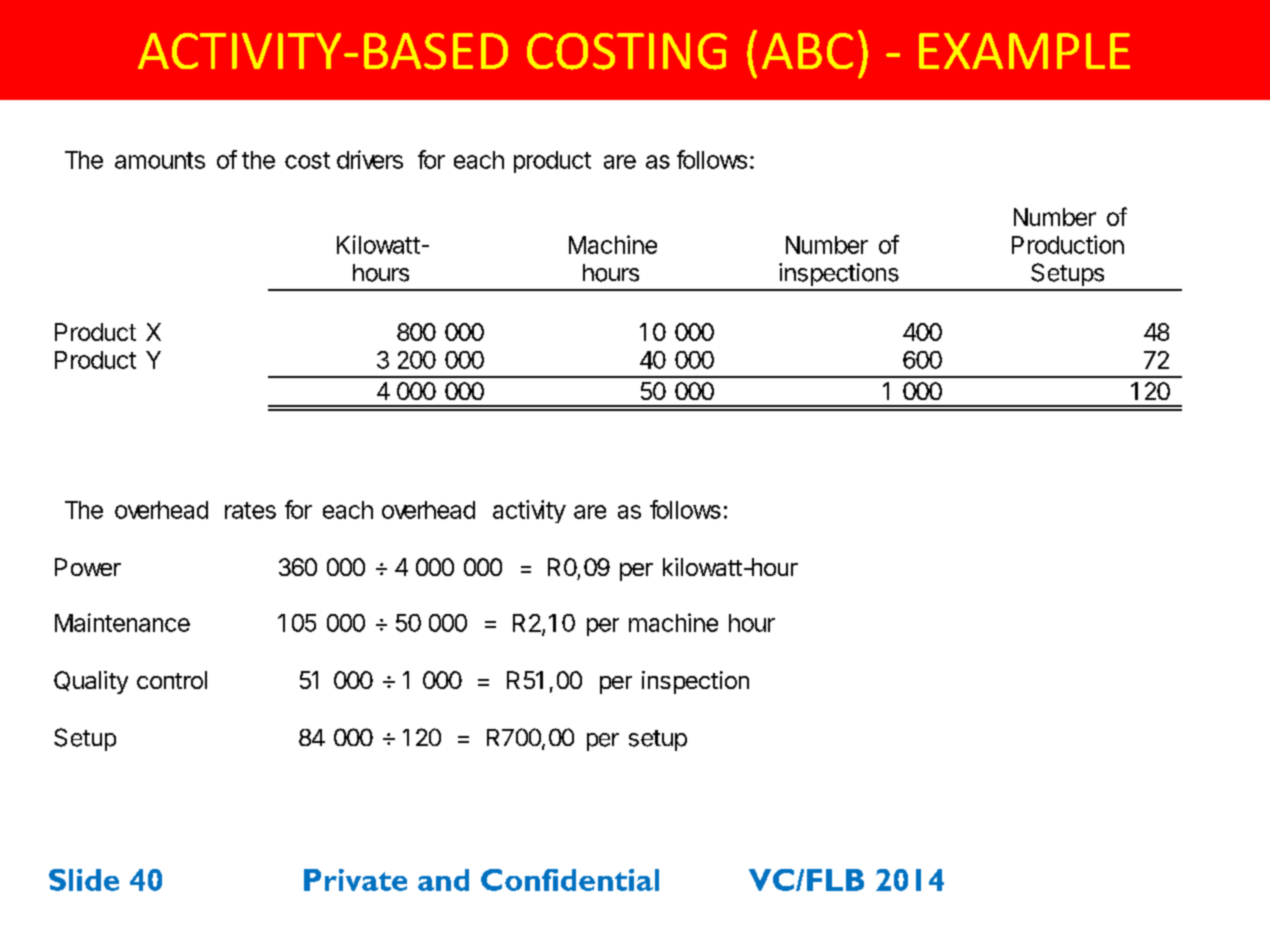 The width and height of the image is (1270, 952). Describe the element at coordinates (88, 567) in the image. I see `Power` at that location.
